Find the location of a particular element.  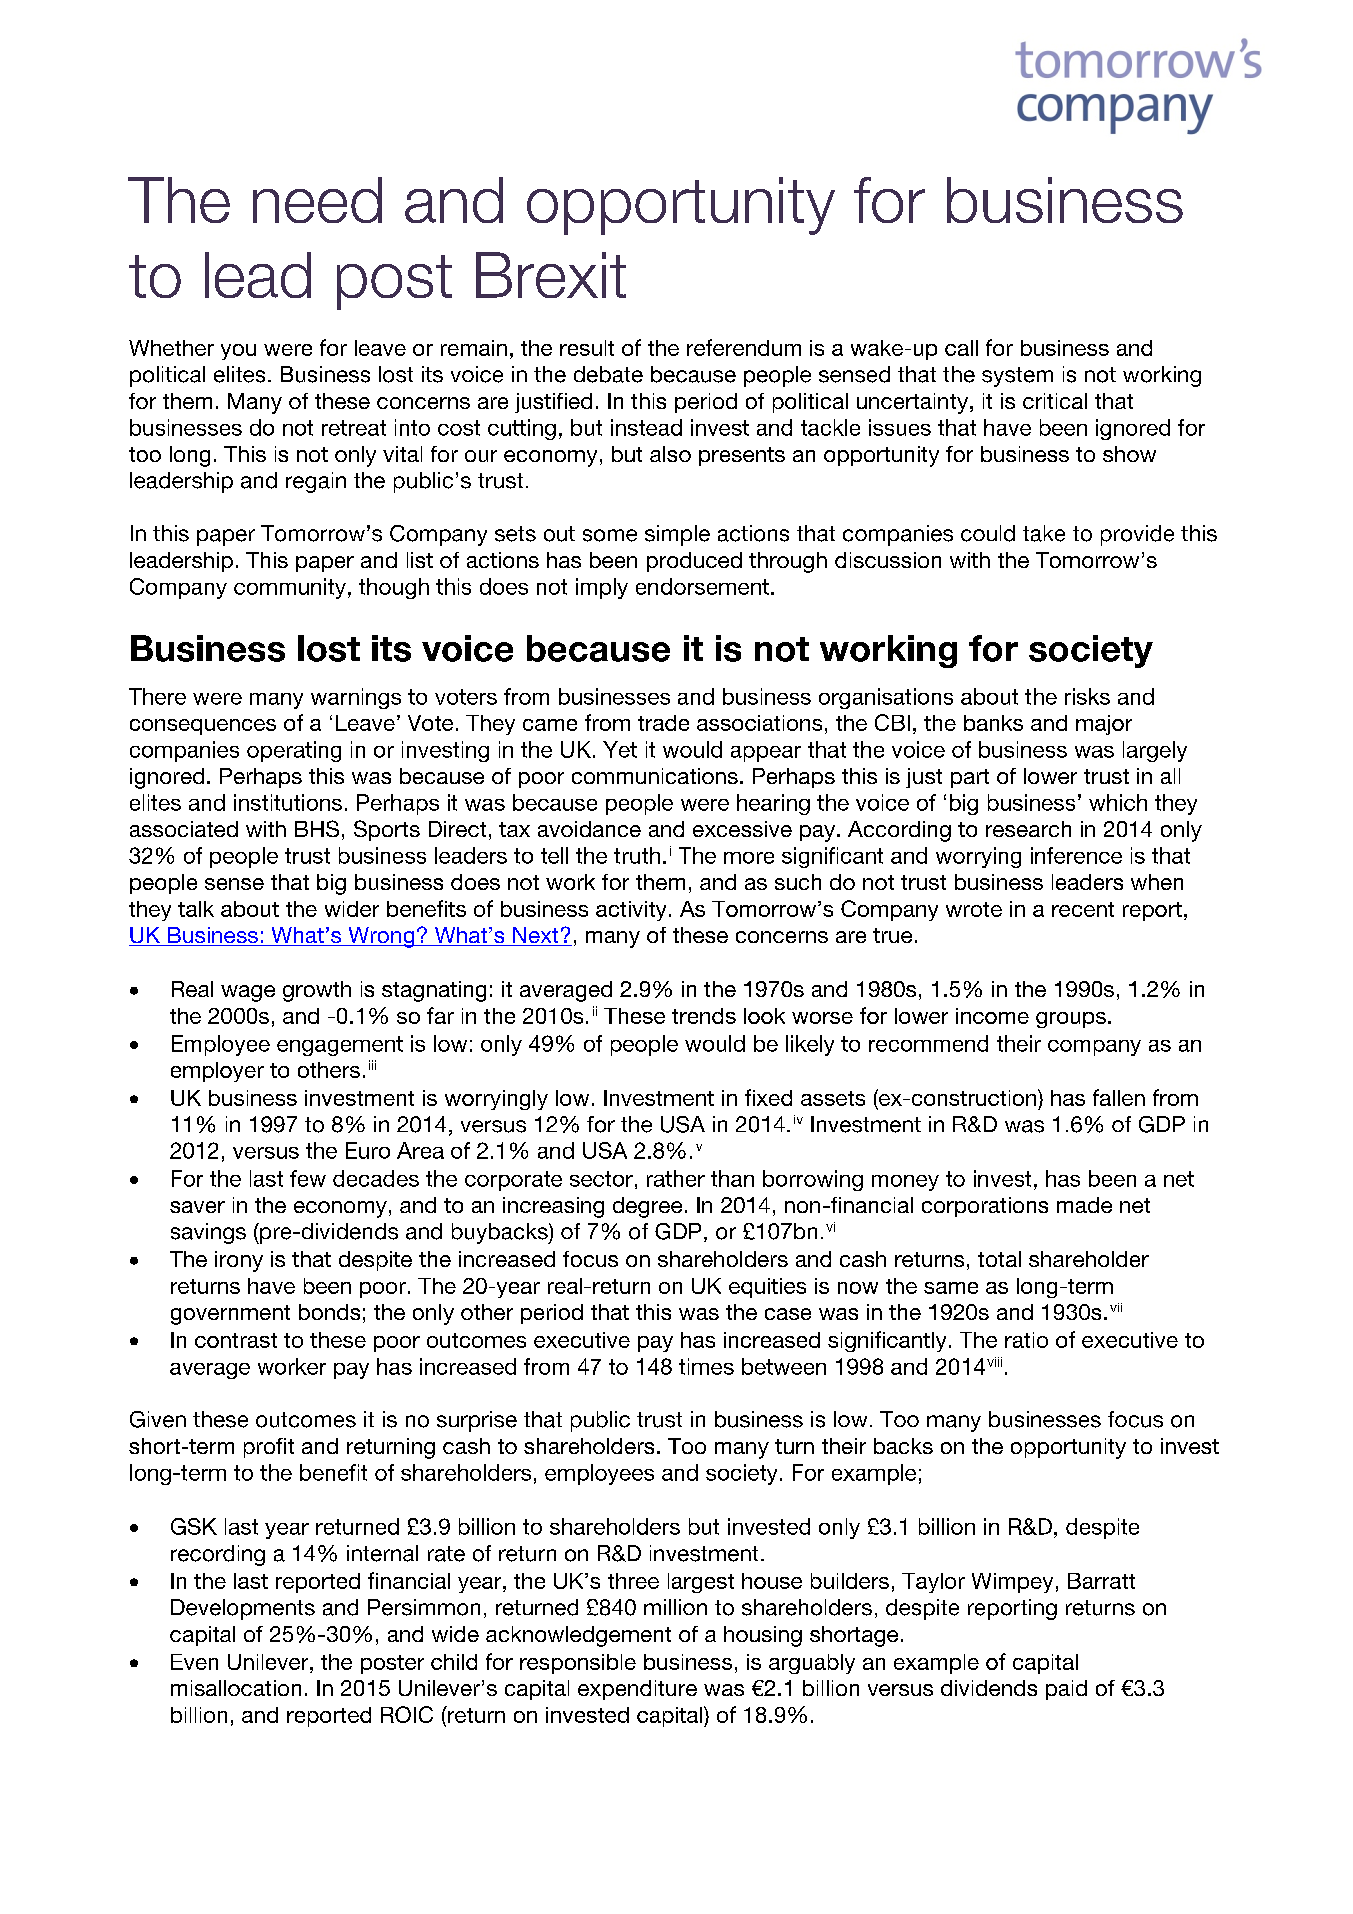

few is located at coordinates (308, 1178).
